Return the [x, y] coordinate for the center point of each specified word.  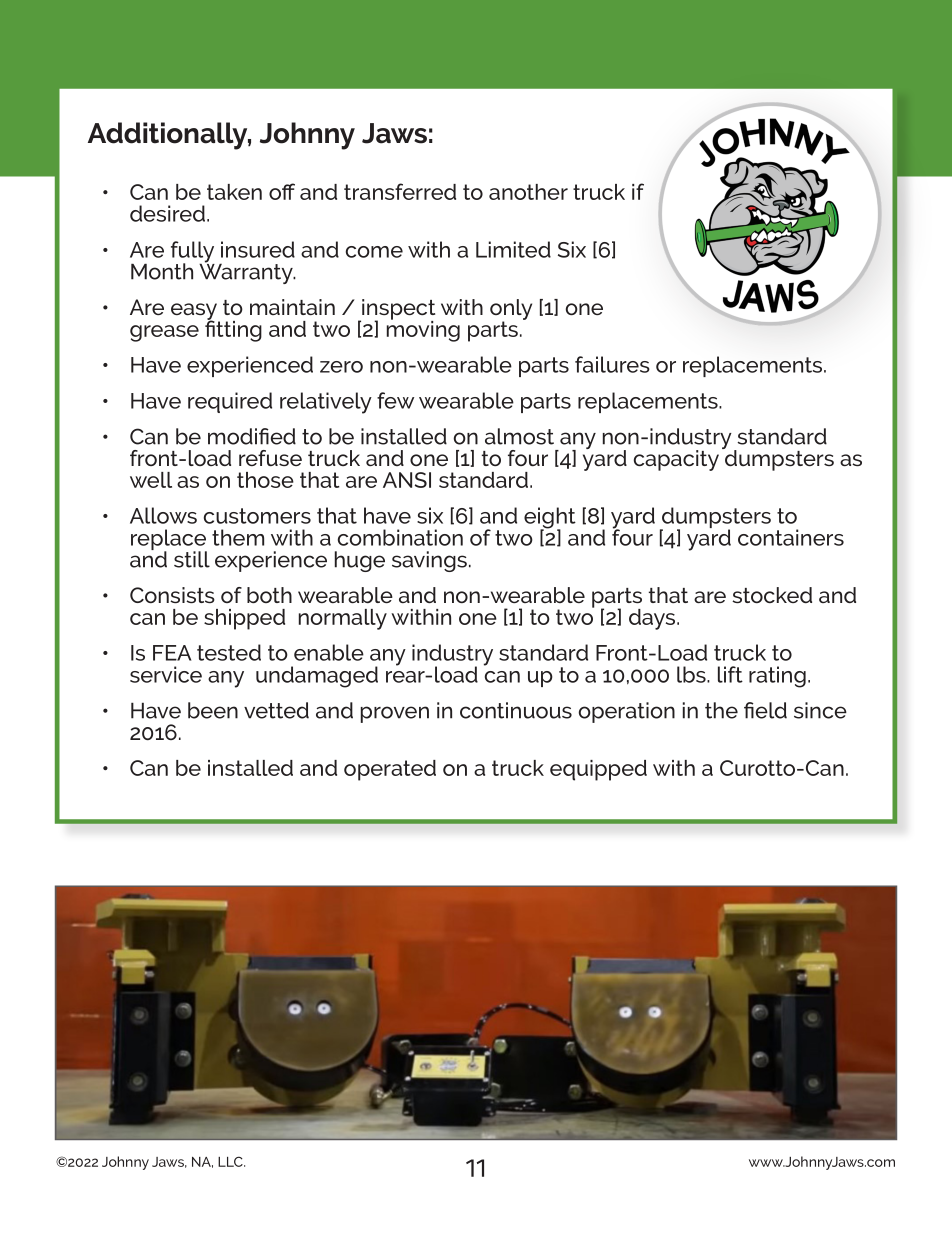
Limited [513, 249]
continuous [516, 710]
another [528, 192]
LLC [231, 1161]
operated [390, 770]
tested [229, 652]
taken [234, 192]
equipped [598, 770]
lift [730, 674]
